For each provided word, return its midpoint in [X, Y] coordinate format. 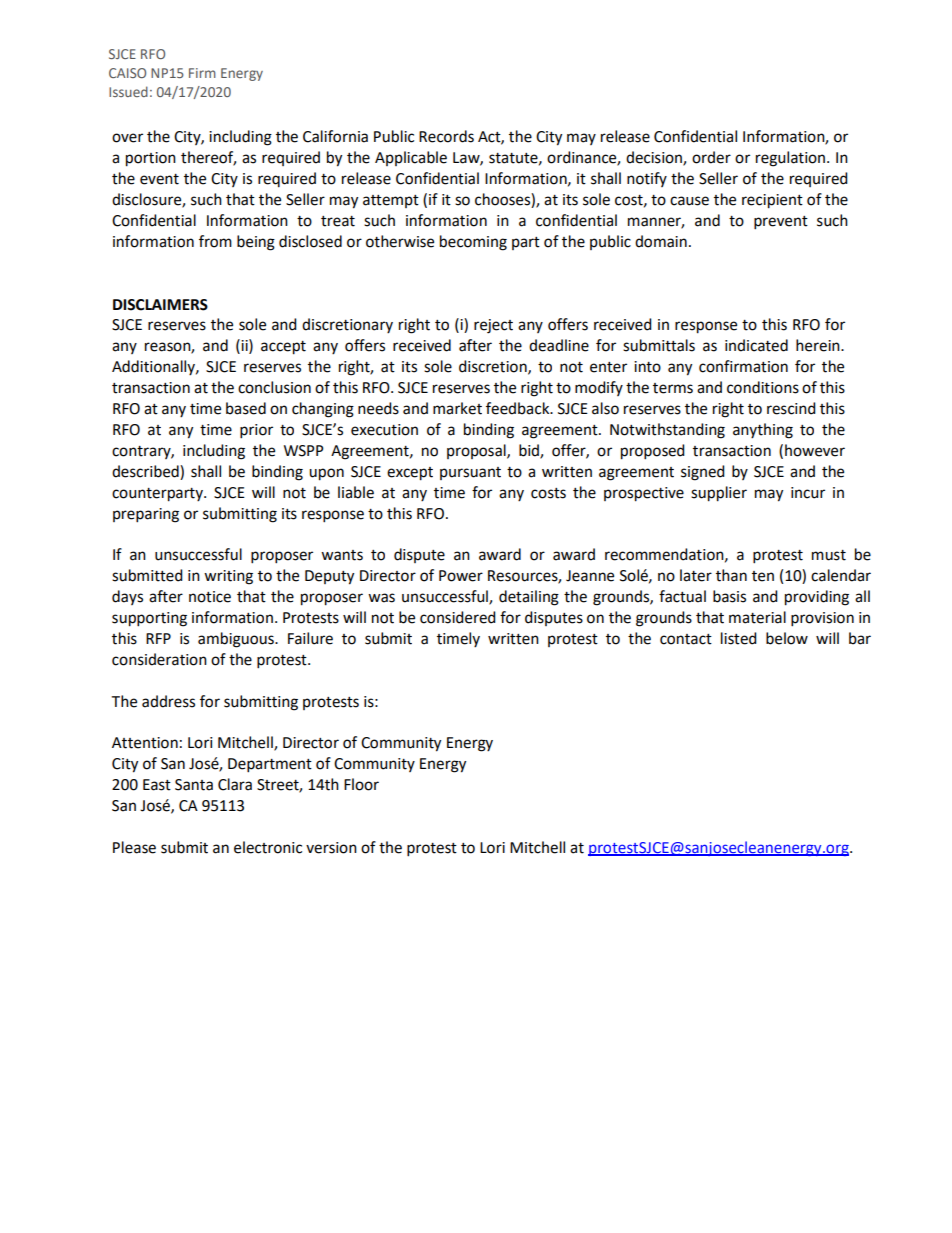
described [146, 471]
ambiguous [237, 640]
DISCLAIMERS [160, 305]
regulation [790, 159]
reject [493, 326]
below [787, 638]
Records [446, 136]
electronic [268, 847]
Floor [361, 784]
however [815, 450]
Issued [128, 91]
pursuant [470, 473]
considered [458, 617]
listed [739, 638]
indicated [756, 345]
